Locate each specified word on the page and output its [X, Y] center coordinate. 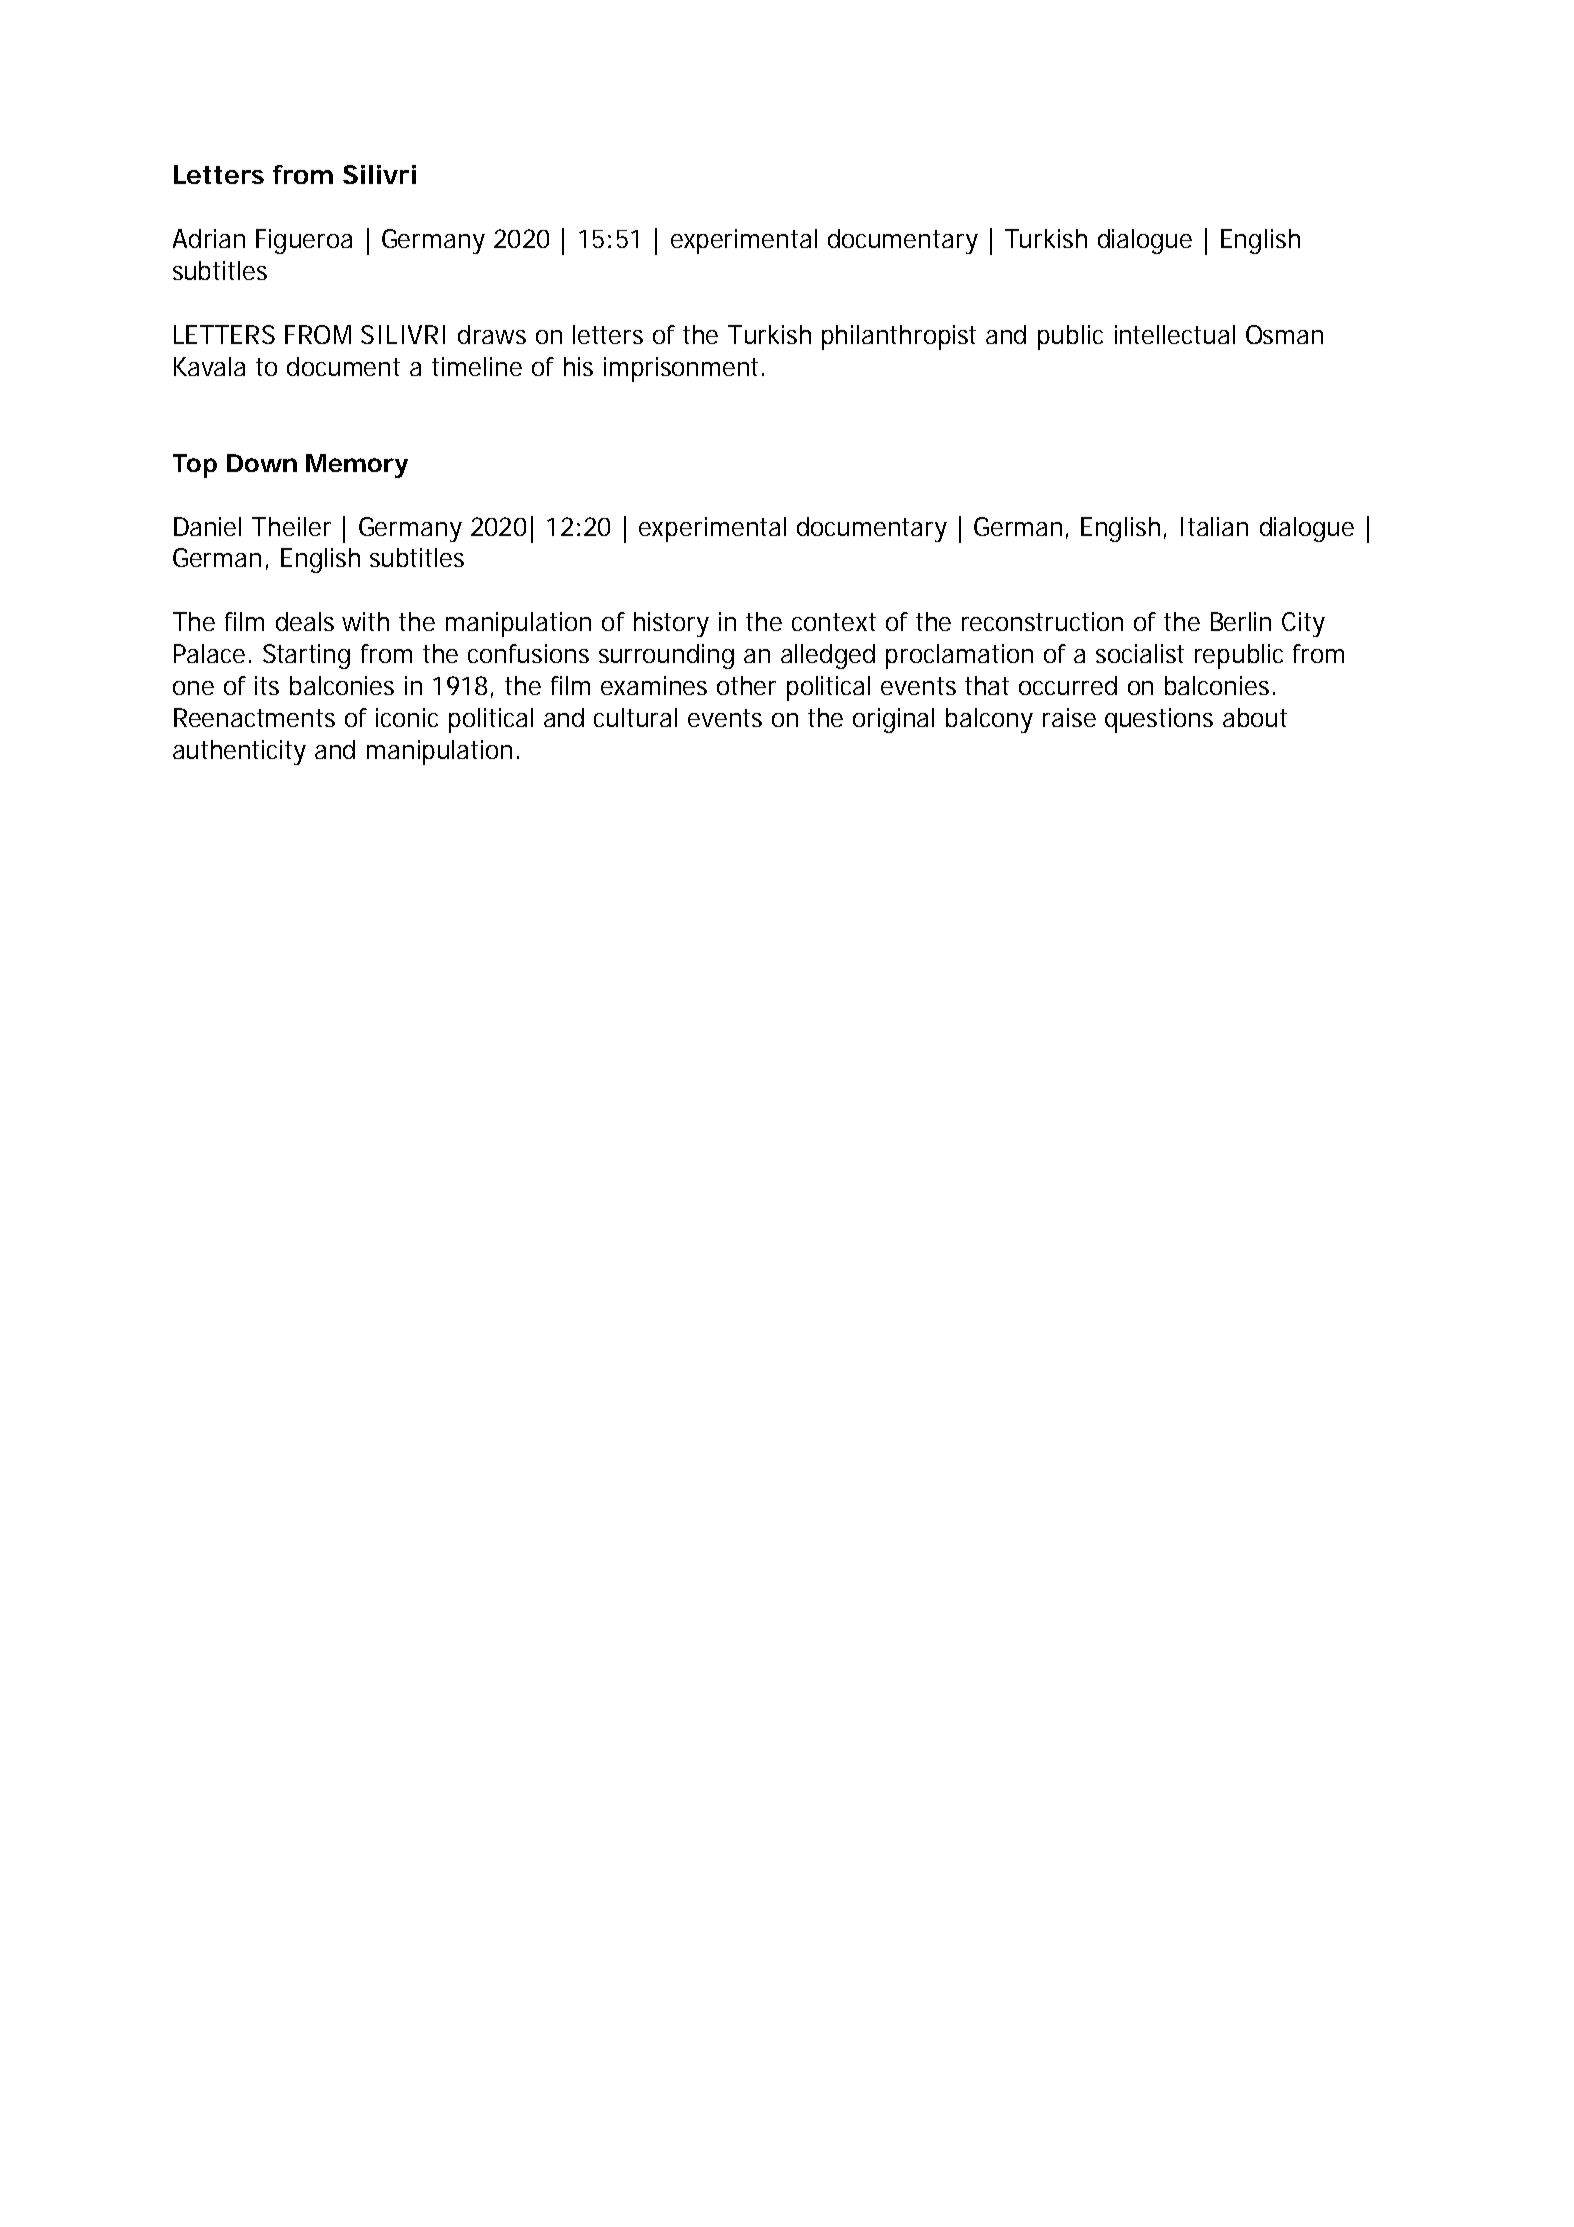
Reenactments [254, 717]
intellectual [1175, 334]
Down [262, 463]
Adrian [209, 238]
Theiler [291, 526]
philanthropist [899, 337]
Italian [1214, 526]
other [746, 685]
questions [1159, 720]
